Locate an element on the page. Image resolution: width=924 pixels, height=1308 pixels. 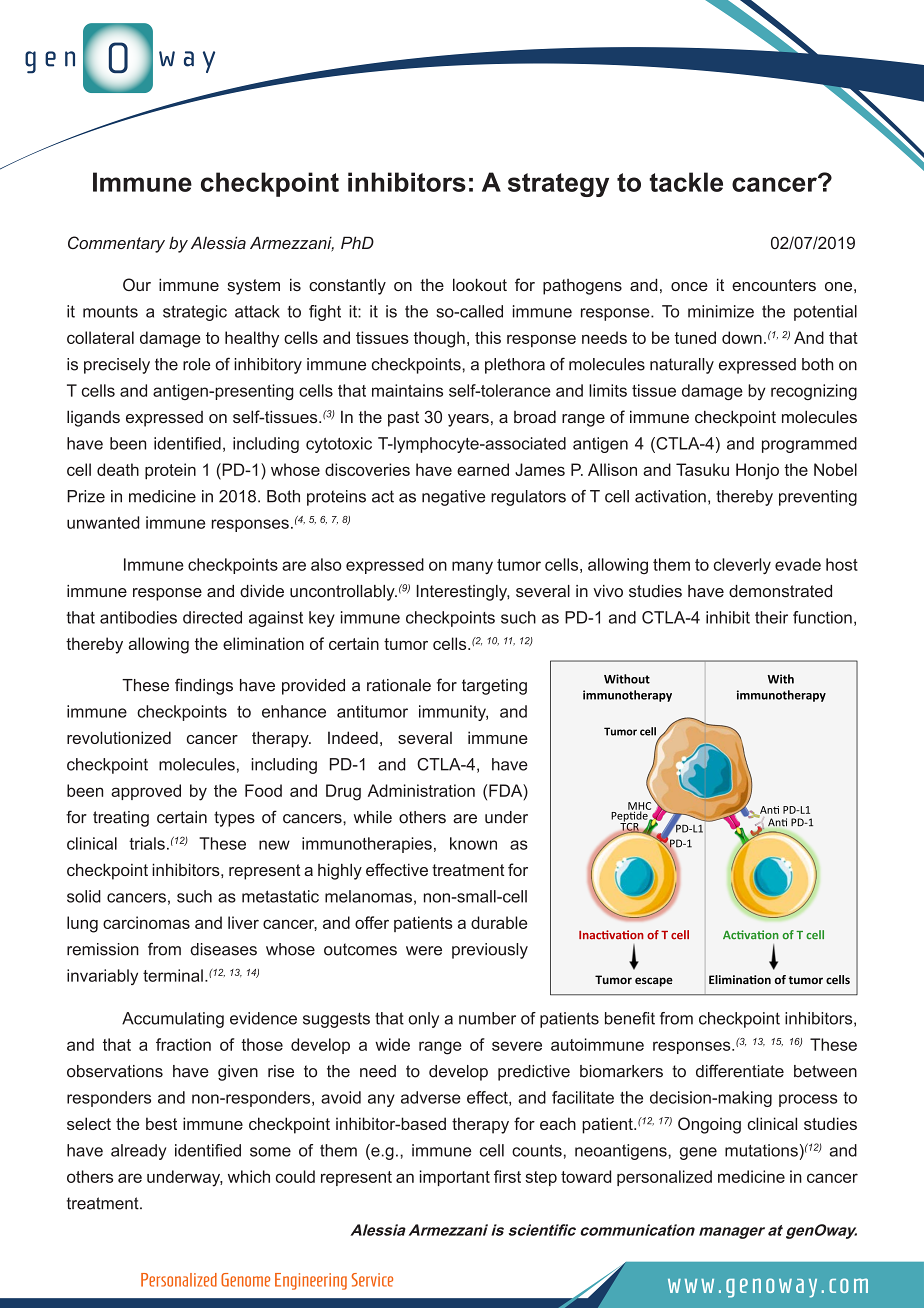
Commentary is located at coordinates (116, 244).
